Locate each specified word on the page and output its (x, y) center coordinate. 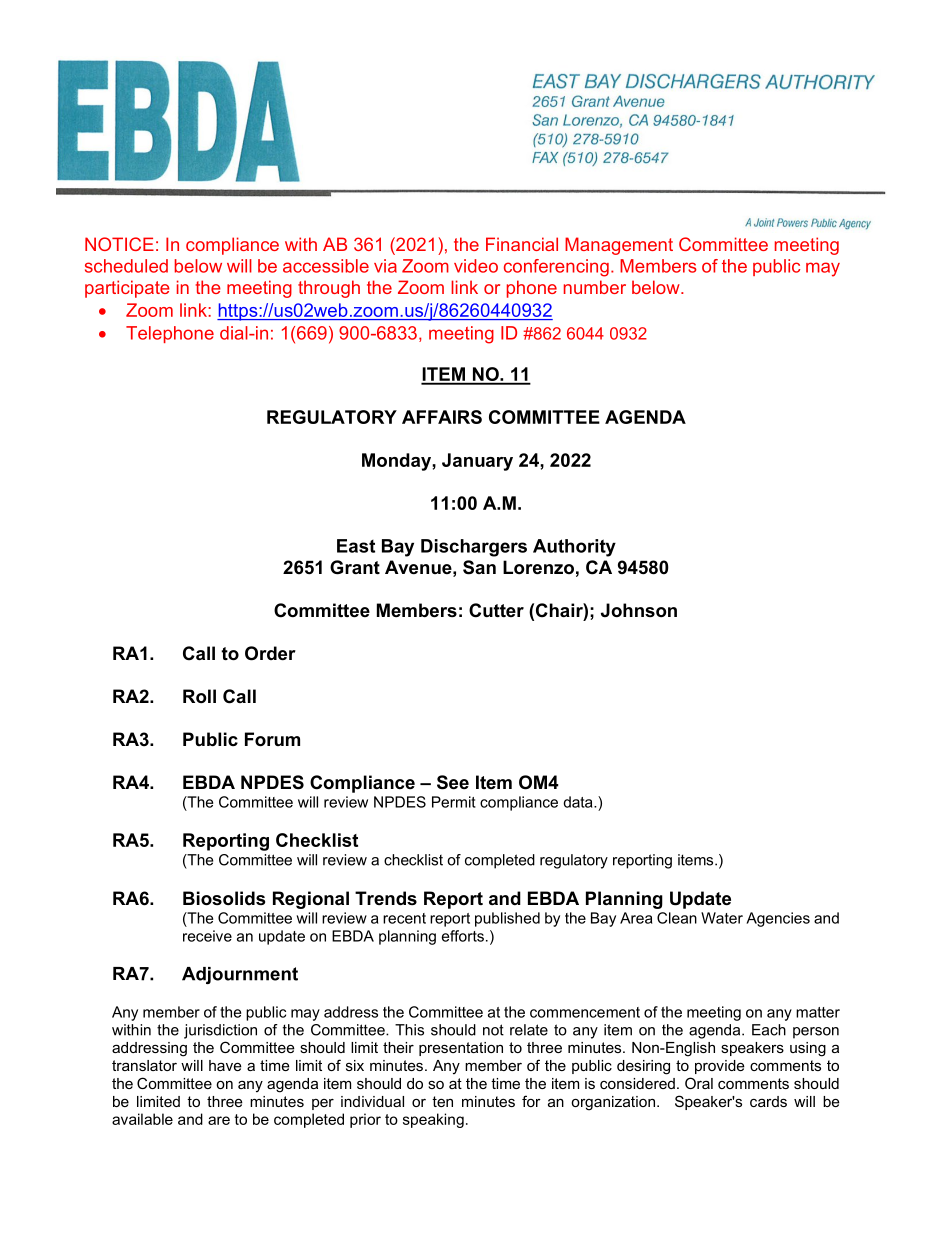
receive (207, 936)
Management (619, 246)
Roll (199, 696)
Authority (574, 548)
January (477, 462)
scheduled (126, 266)
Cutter (496, 610)
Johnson (639, 610)
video (476, 266)
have (225, 1065)
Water (722, 918)
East (356, 546)
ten (442, 1101)
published (507, 919)
